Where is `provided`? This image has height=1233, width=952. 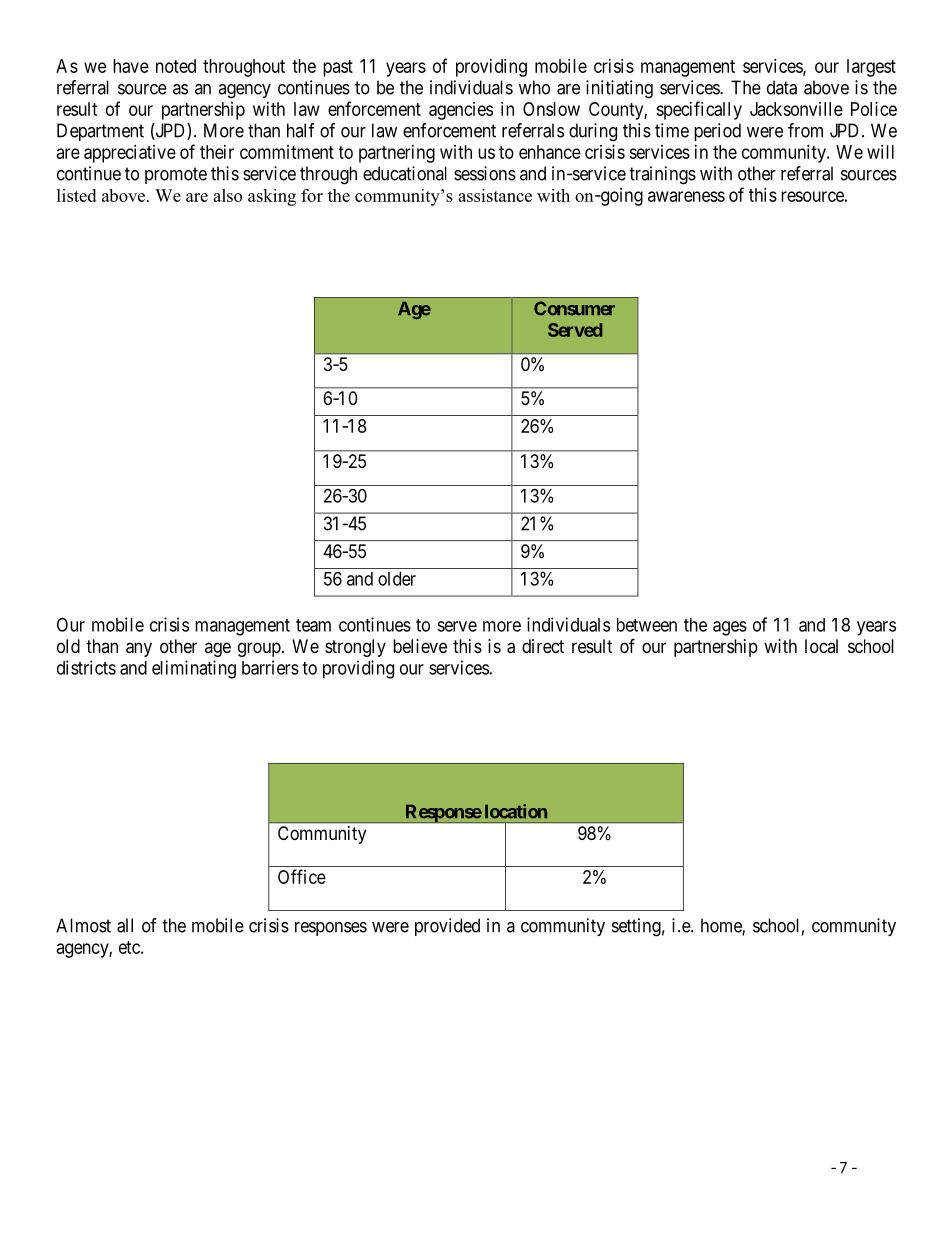
provided is located at coordinates (447, 927).
